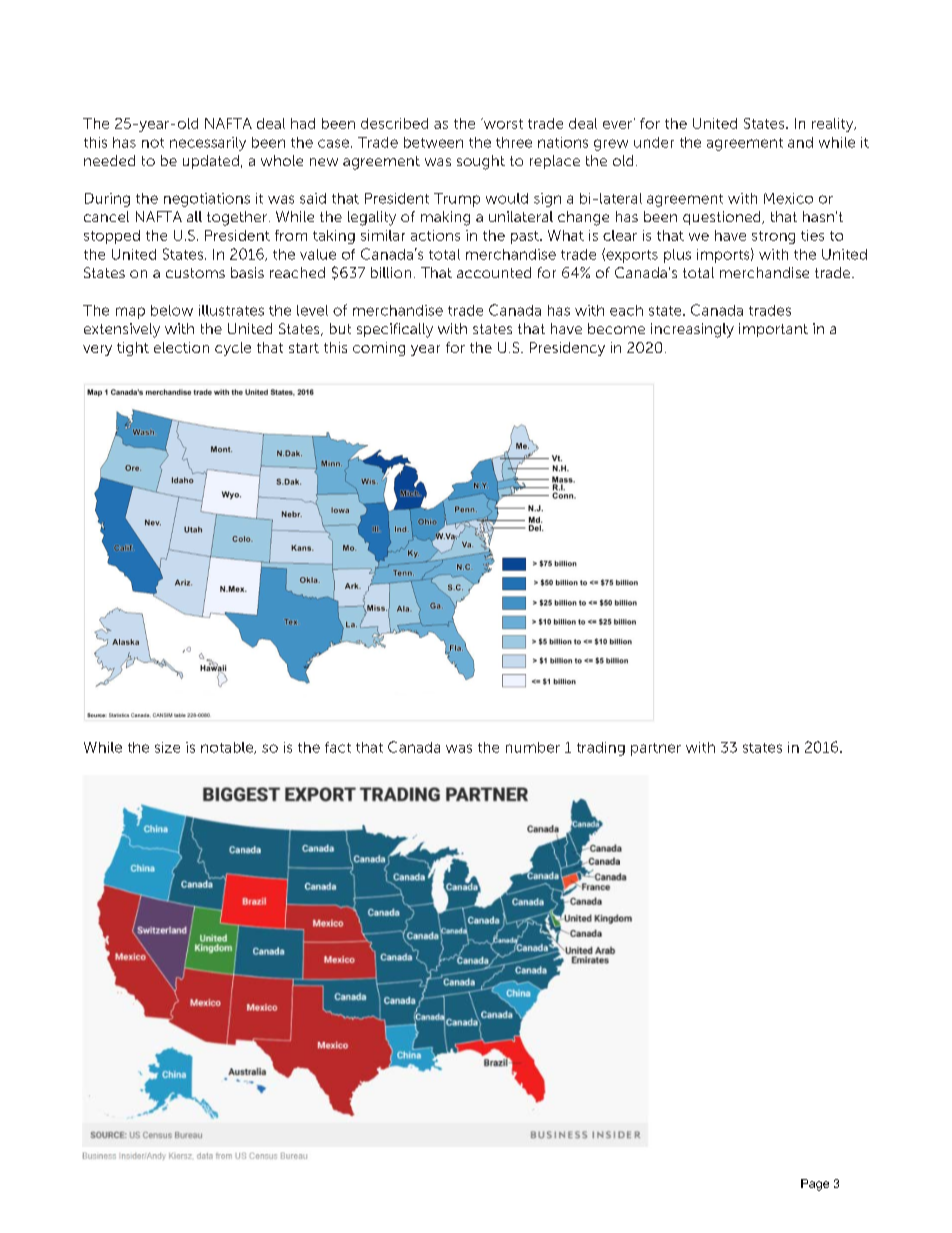 The width and height of the image is (952, 1233). Describe the element at coordinates (815, 1185) in the image. I see `Page` at that location.
